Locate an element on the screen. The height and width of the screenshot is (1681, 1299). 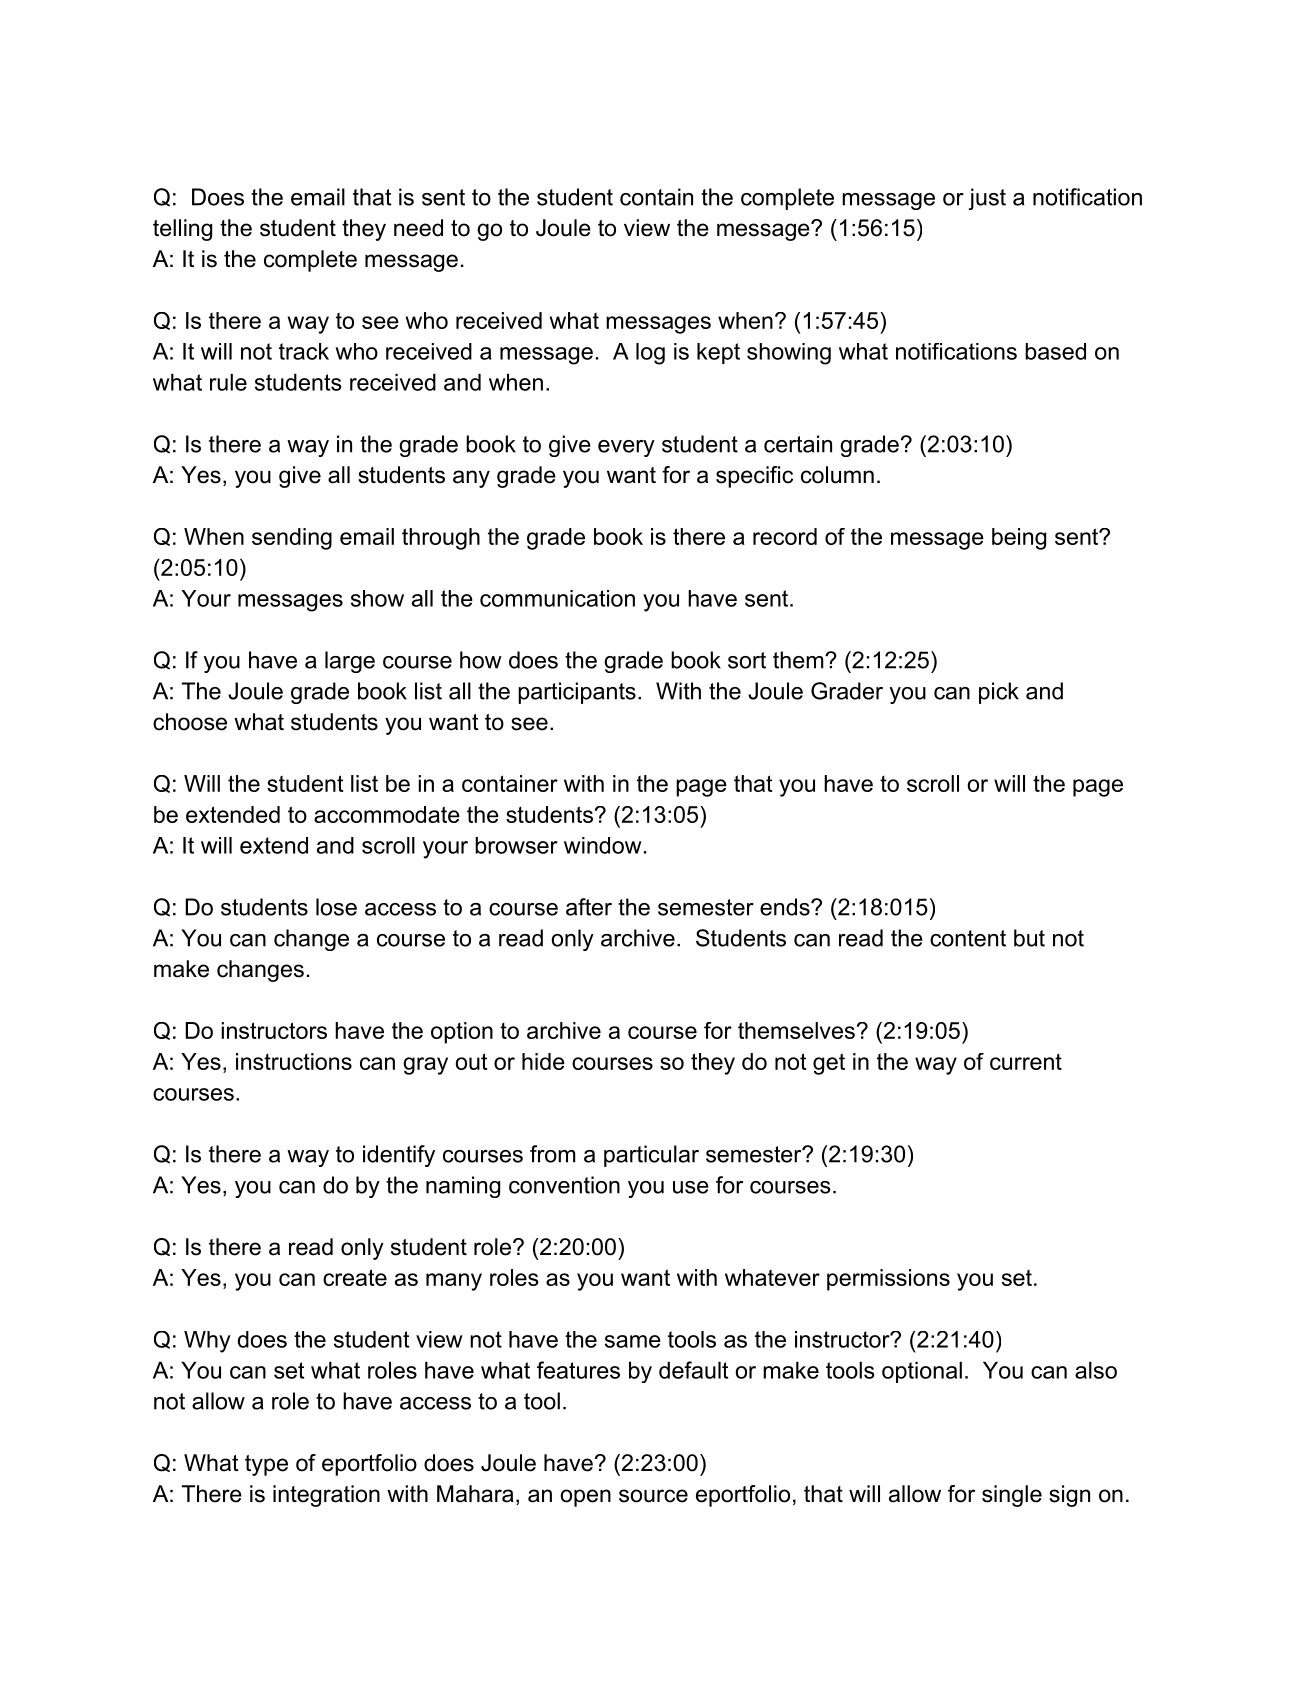
log is located at coordinates (650, 354).
